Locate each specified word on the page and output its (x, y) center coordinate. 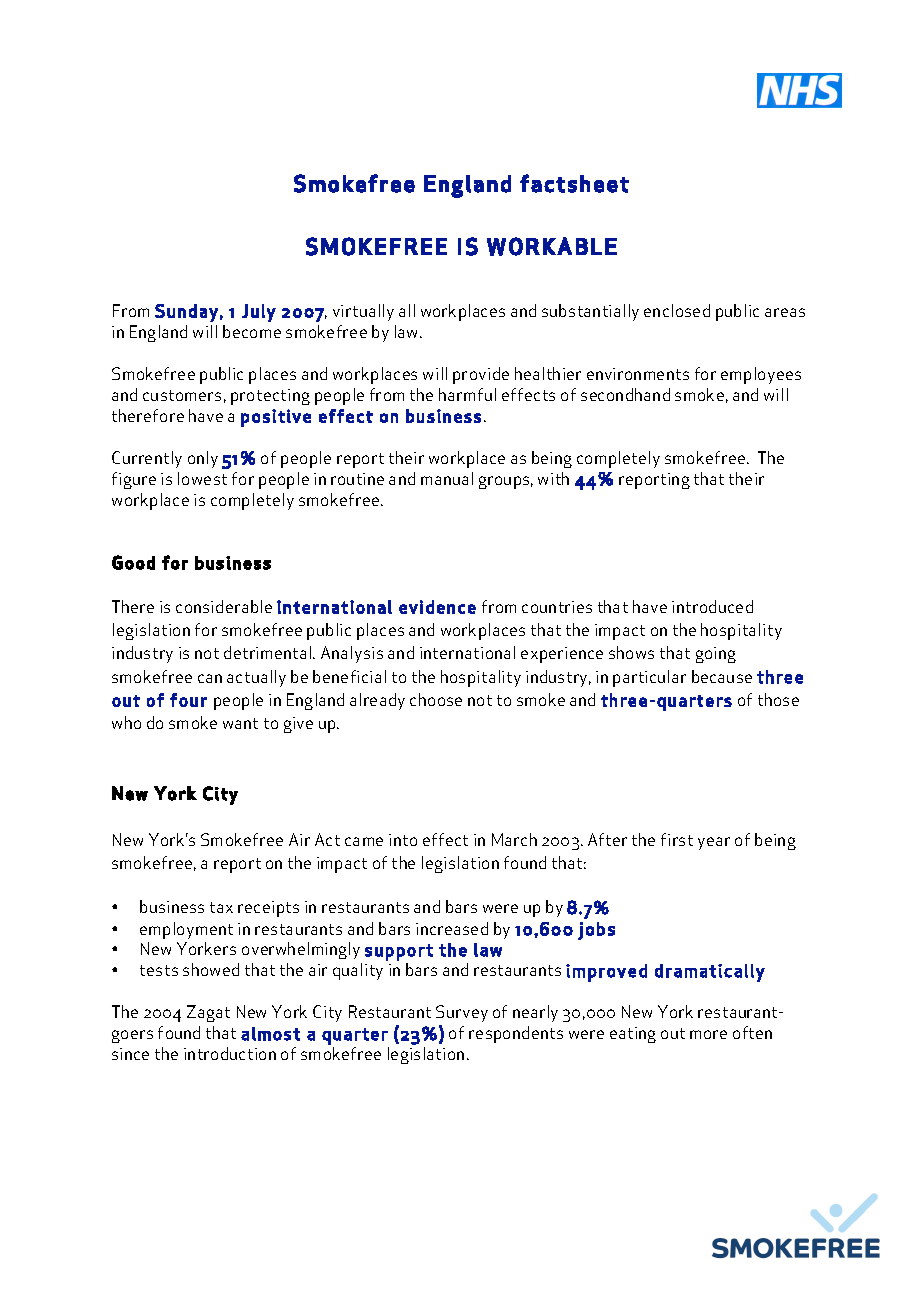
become (252, 331)
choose (436, 699)
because (722, 676)
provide (481, 375)
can (210, 678)
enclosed (677, 310)
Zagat (208, 1013)
